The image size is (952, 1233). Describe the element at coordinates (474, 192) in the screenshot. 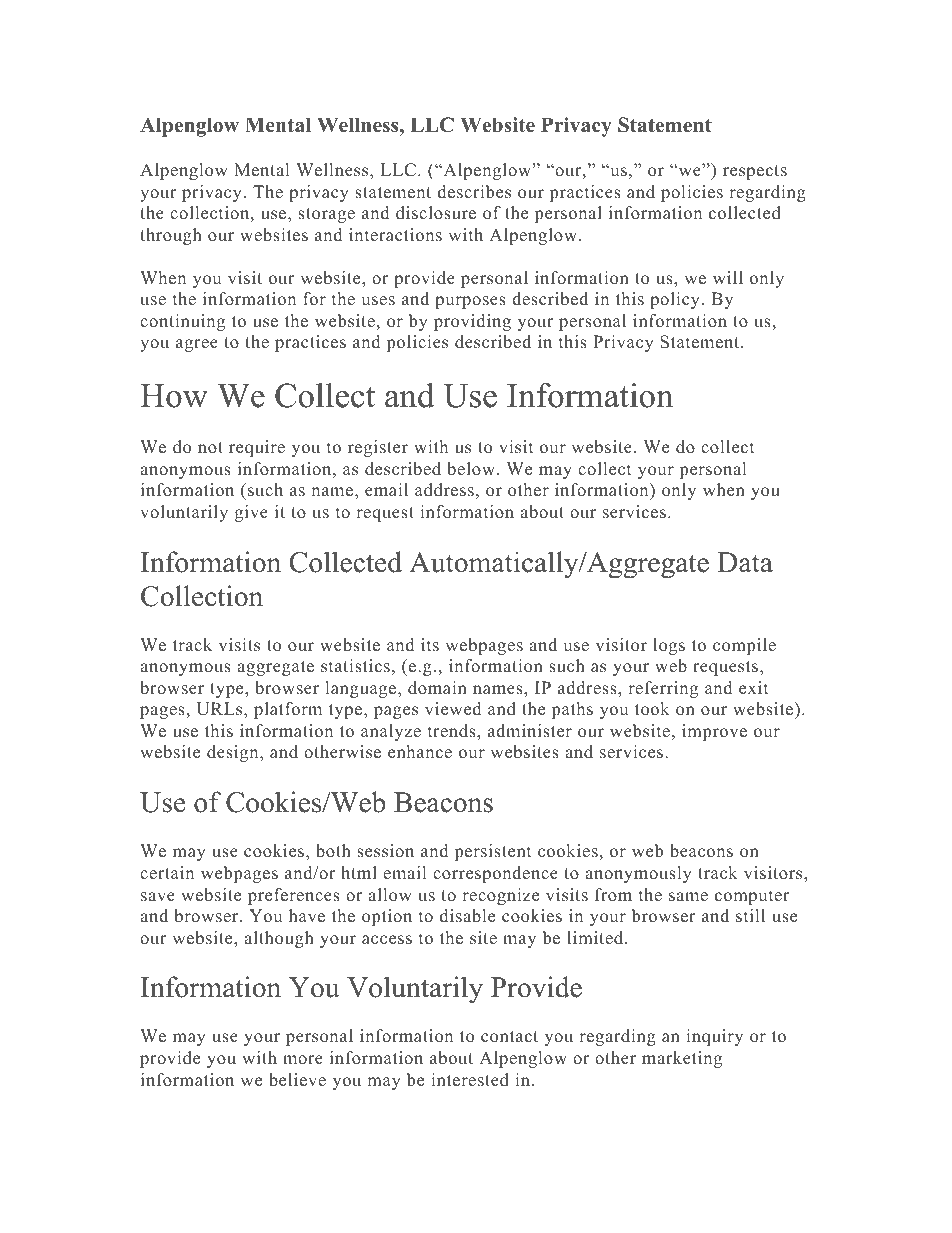

I see `describes` at that location.
